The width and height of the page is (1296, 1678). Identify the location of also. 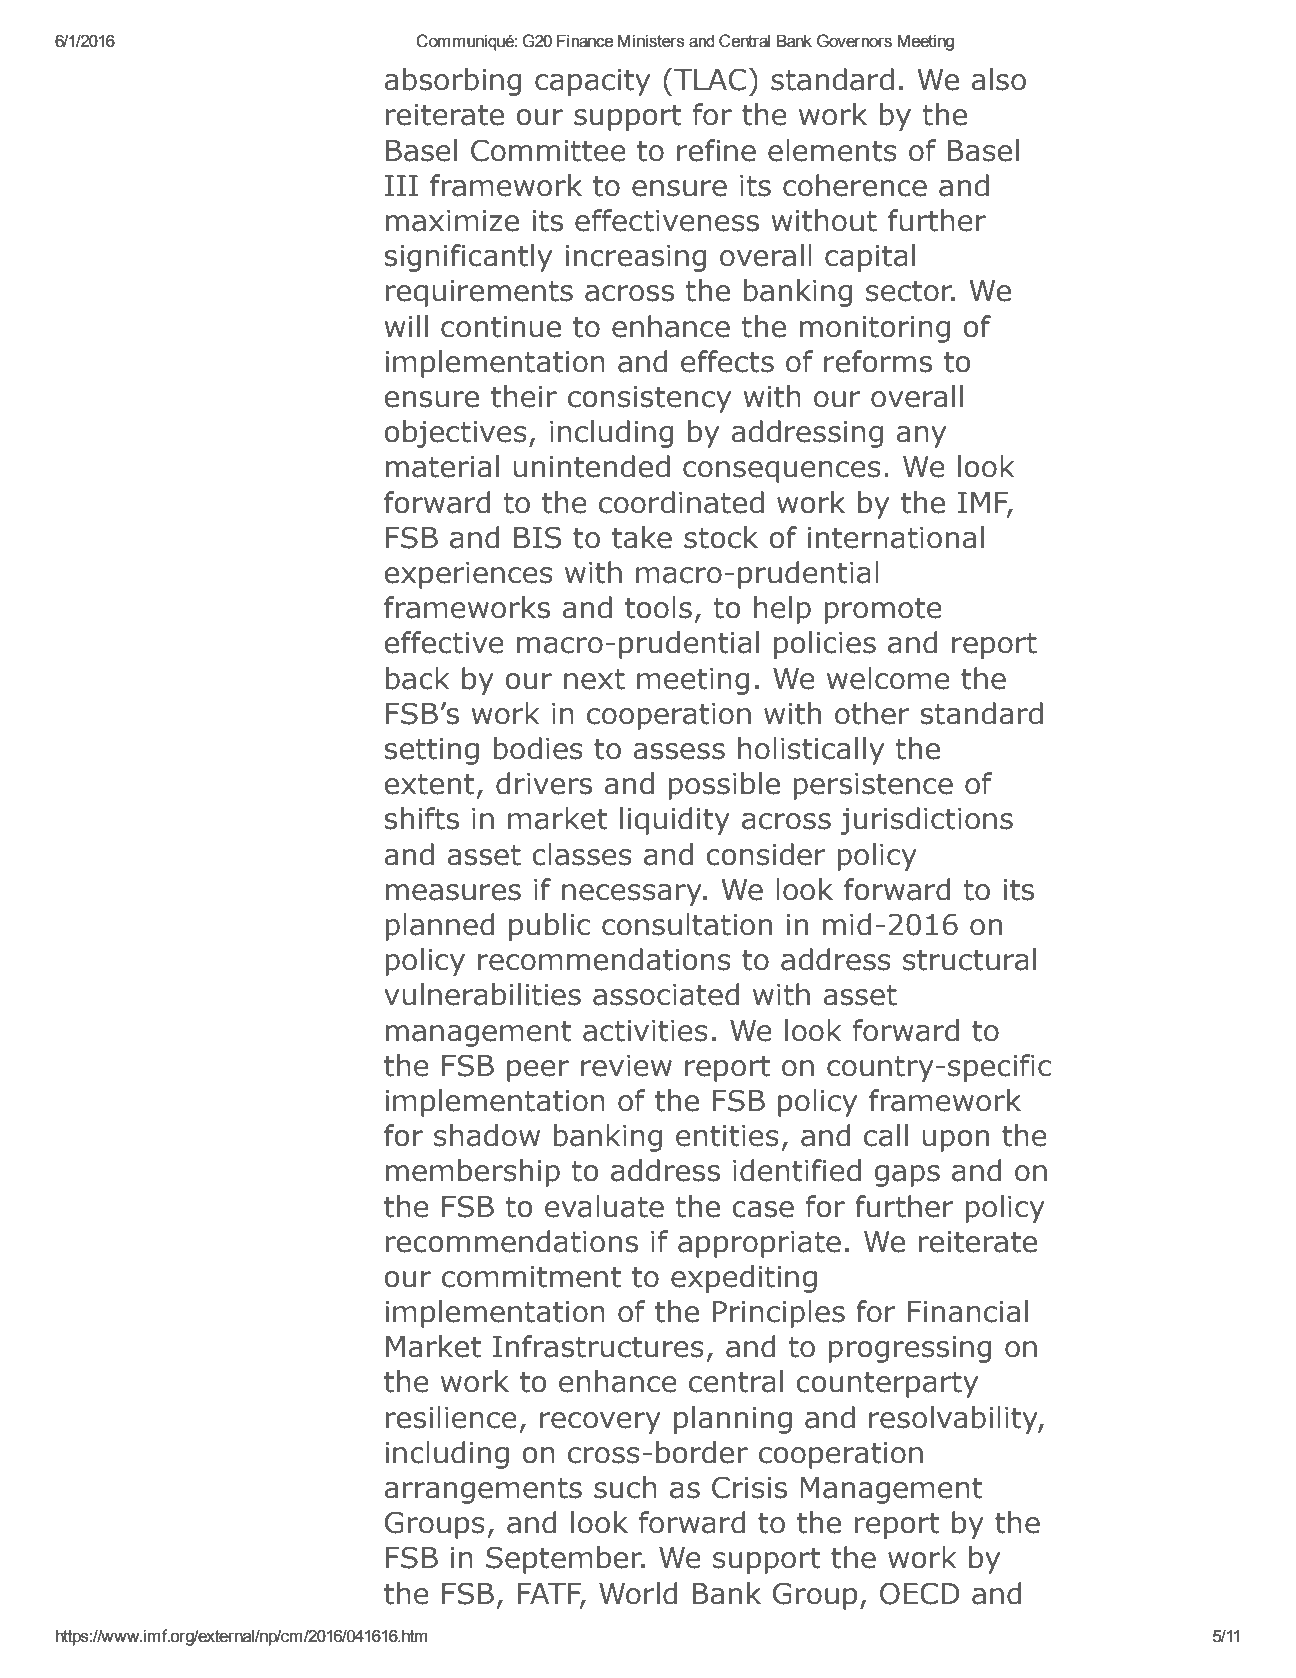
(998, 79).
